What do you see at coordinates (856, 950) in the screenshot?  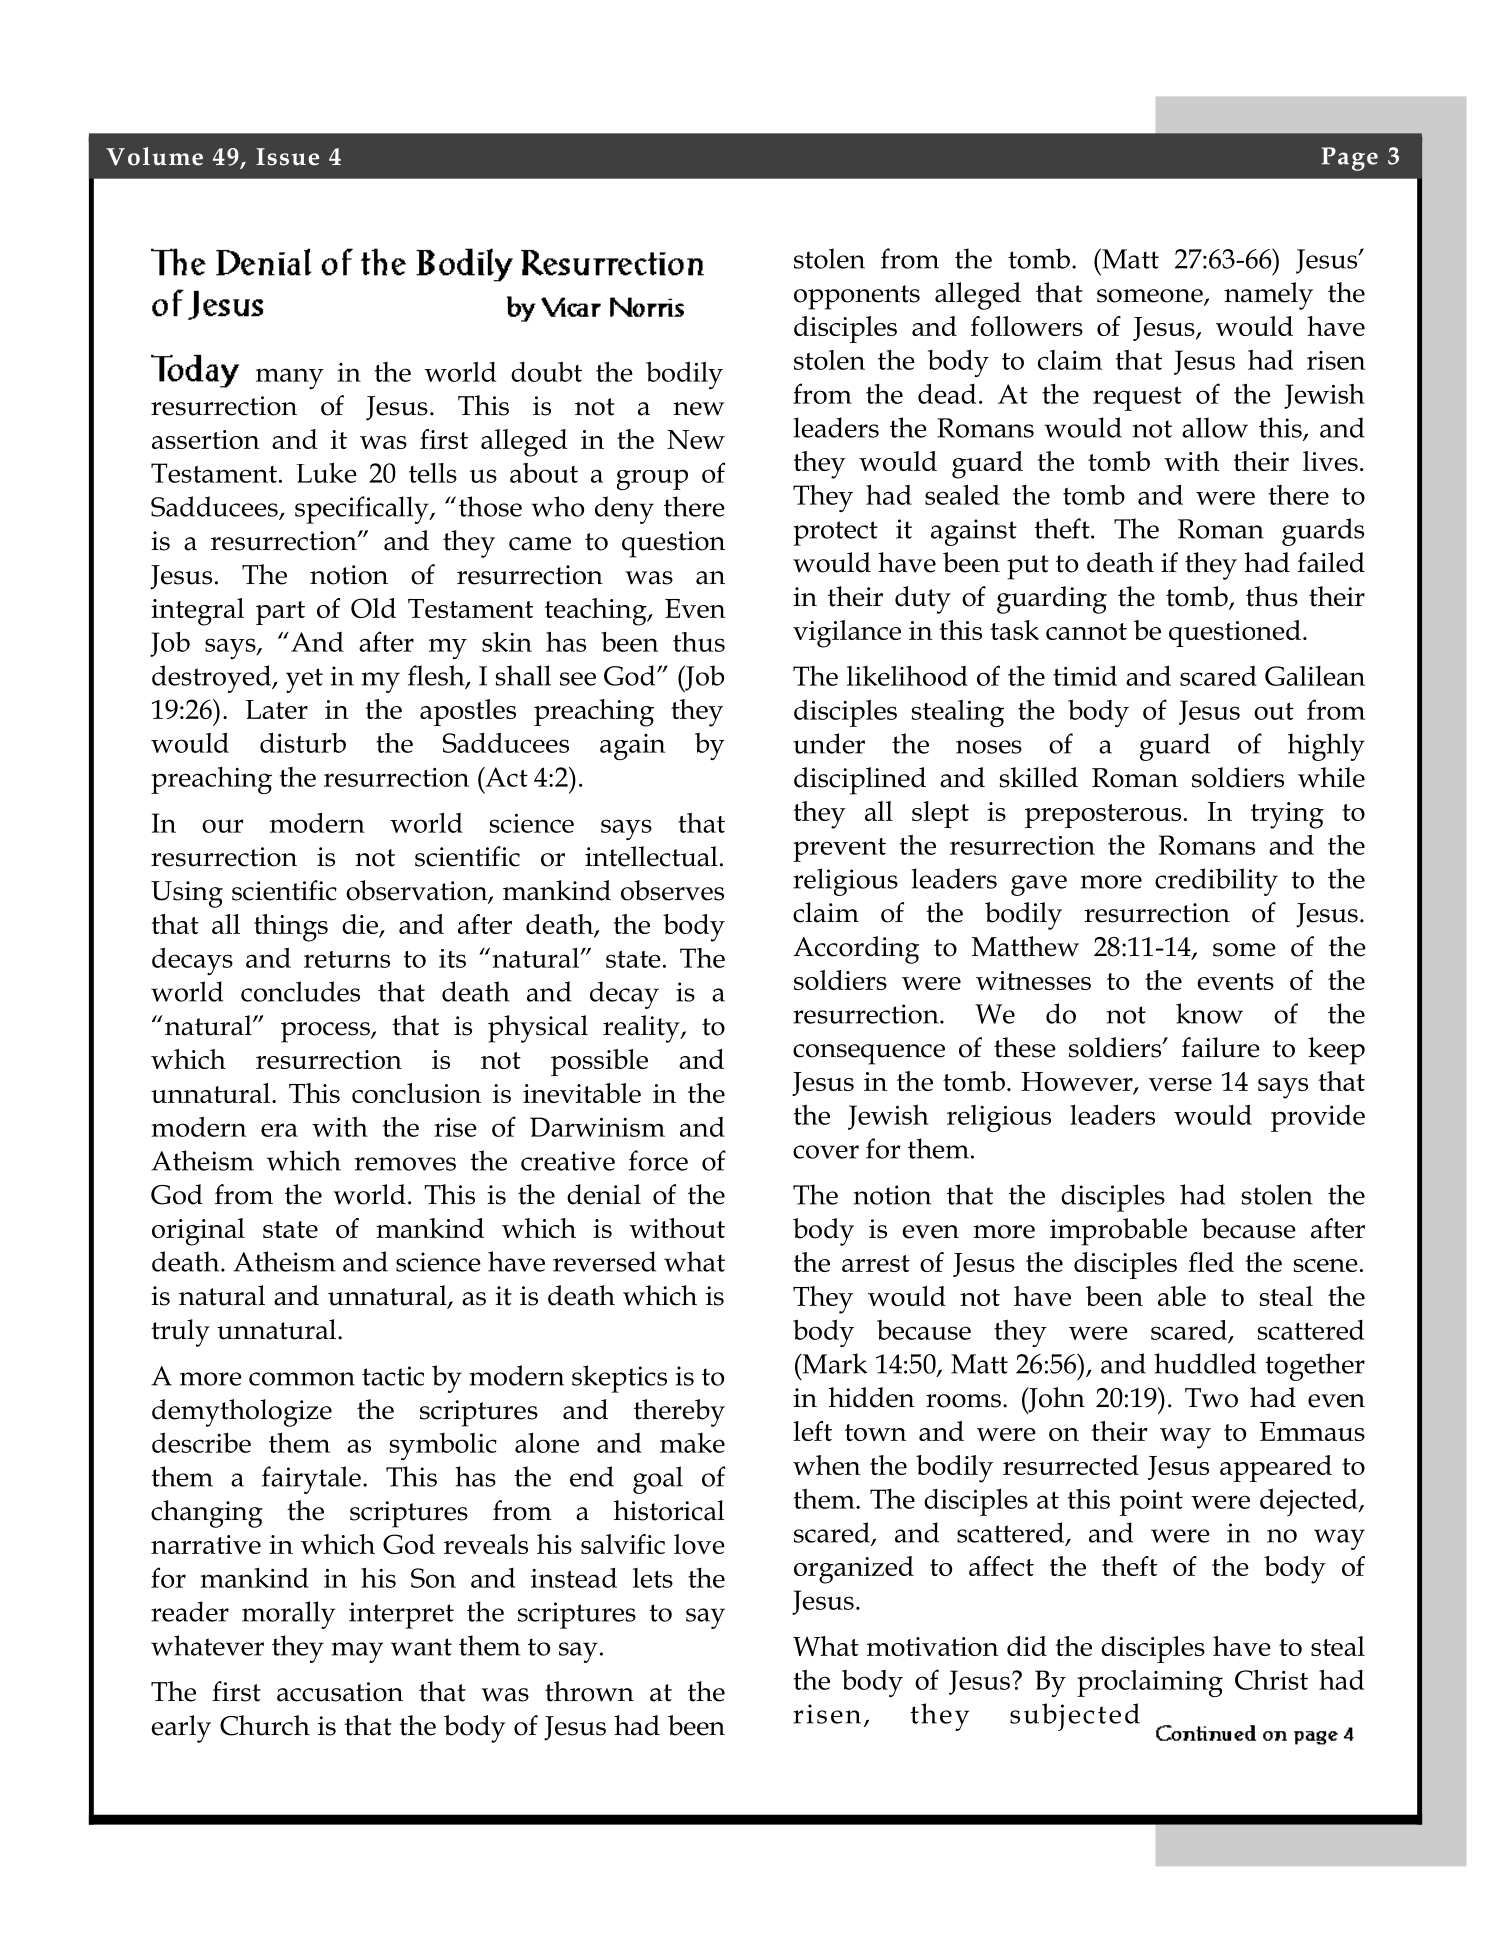 I see `According` at bounding box center [856, 950].
